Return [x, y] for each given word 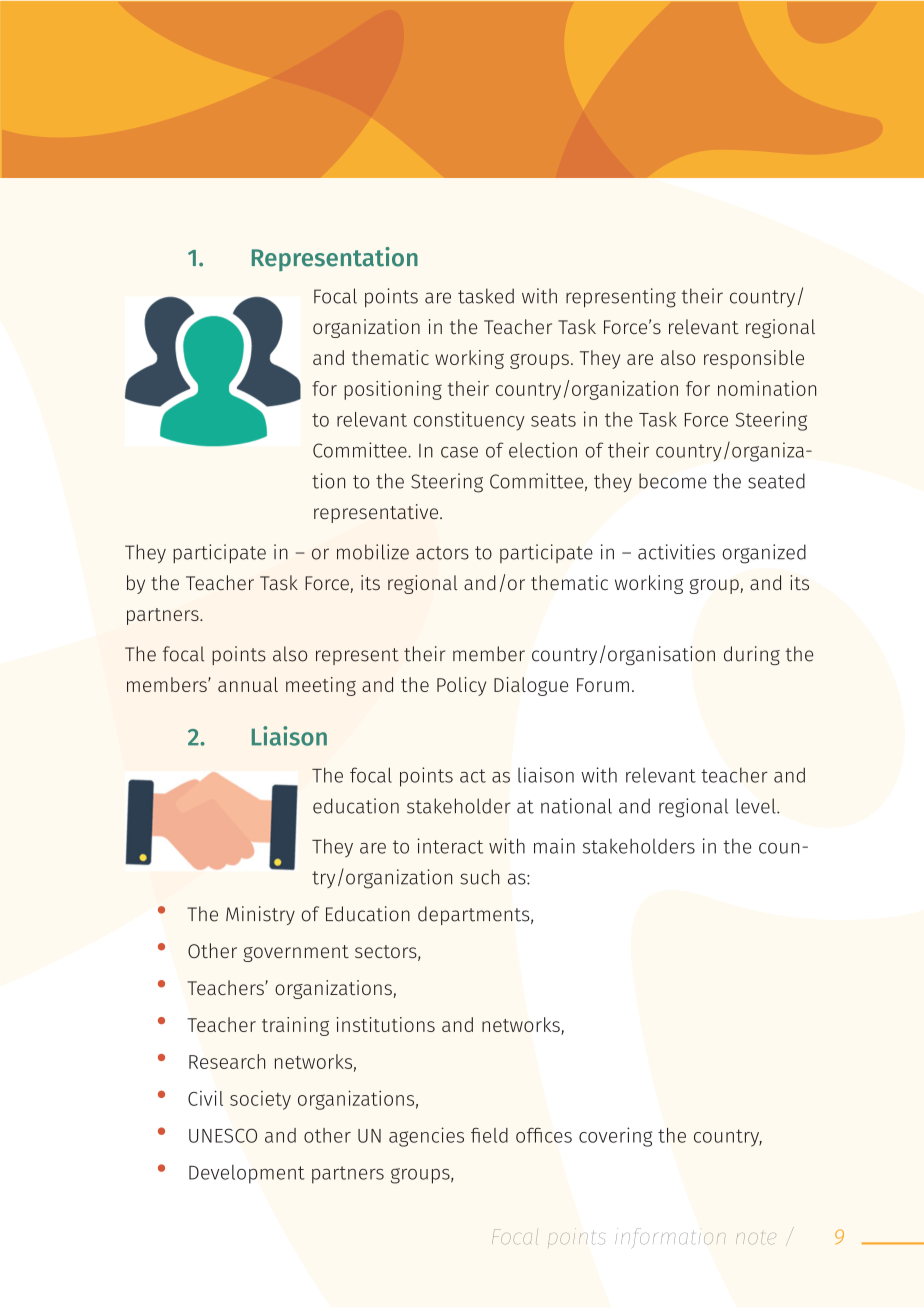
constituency [469, 421]
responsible [754, 359]
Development [247, 1174]
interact [450, 846]
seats [553, 420]
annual [248, 684]
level [757, 806]
